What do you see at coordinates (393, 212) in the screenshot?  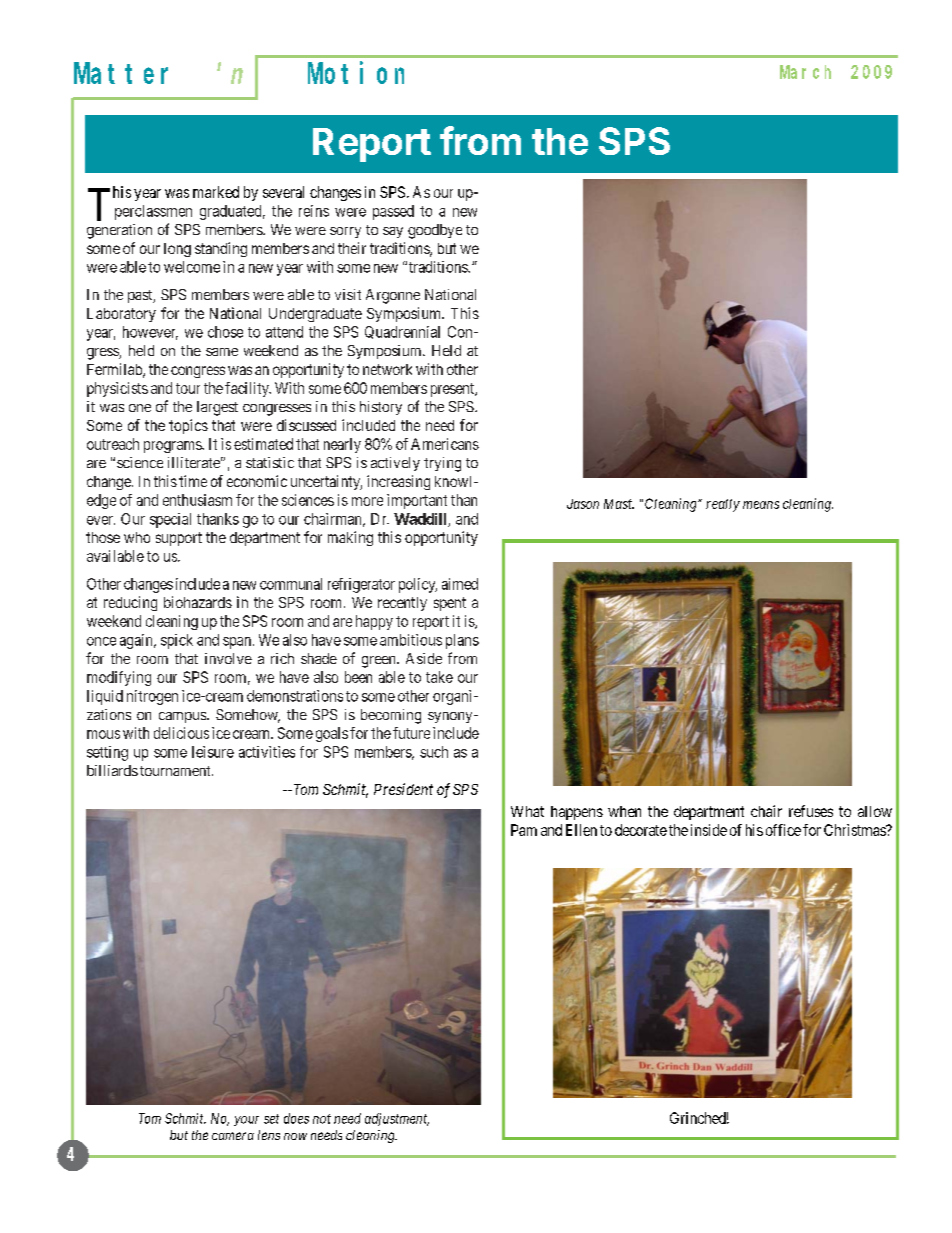 I see `passed` at bounding box center [393, 212].
